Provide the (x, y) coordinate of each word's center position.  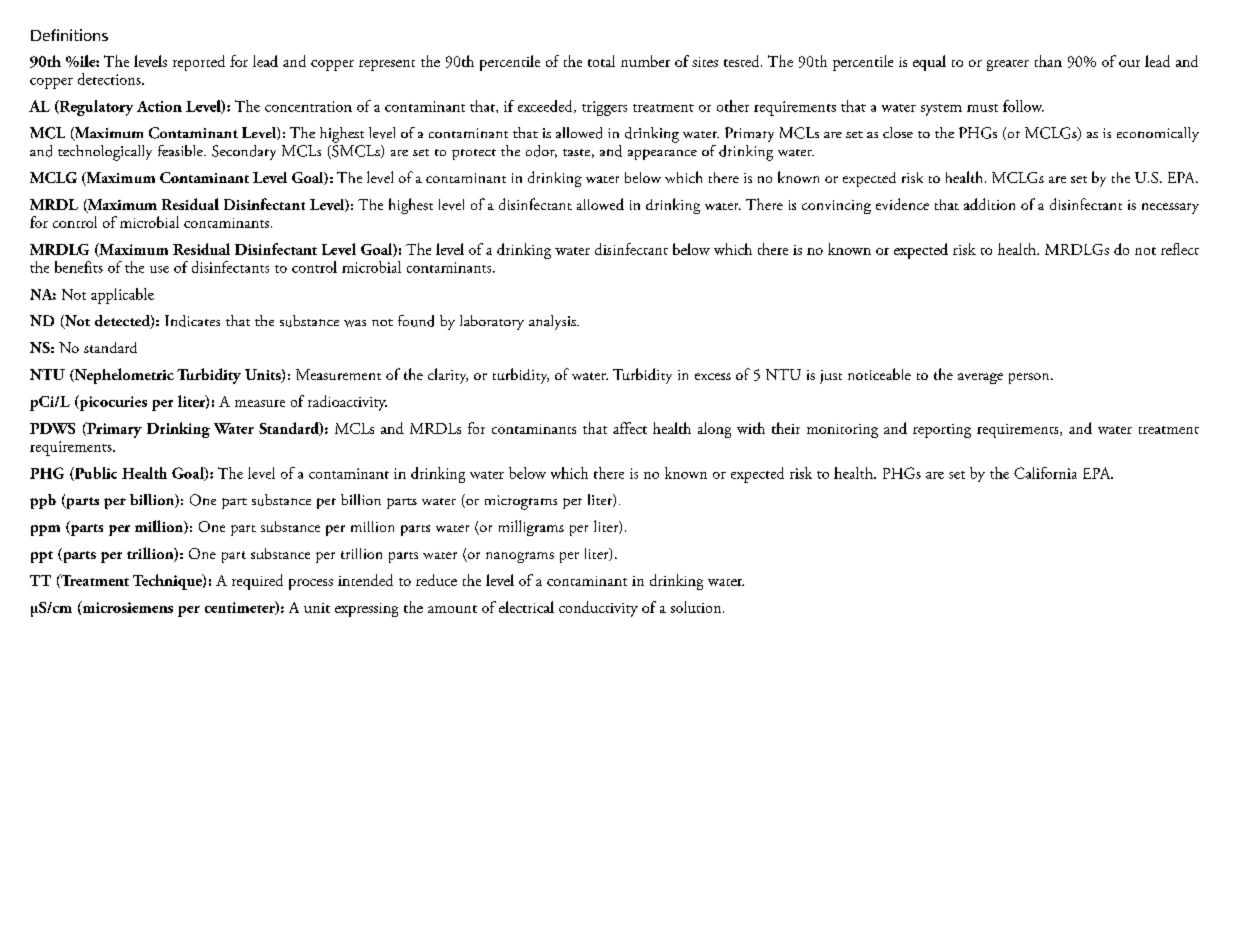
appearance (662, 154)
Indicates (192, 321)
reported (199, 63)
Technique (168, 582)
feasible (181, 150)
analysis (553, 322)
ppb (43, 501)
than (1048, 61)
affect (630, 428)
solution (697, 607)
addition (989, 204)
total (601, 61)
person (1030, 378)
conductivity (598, 609)
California (1045, 473)
